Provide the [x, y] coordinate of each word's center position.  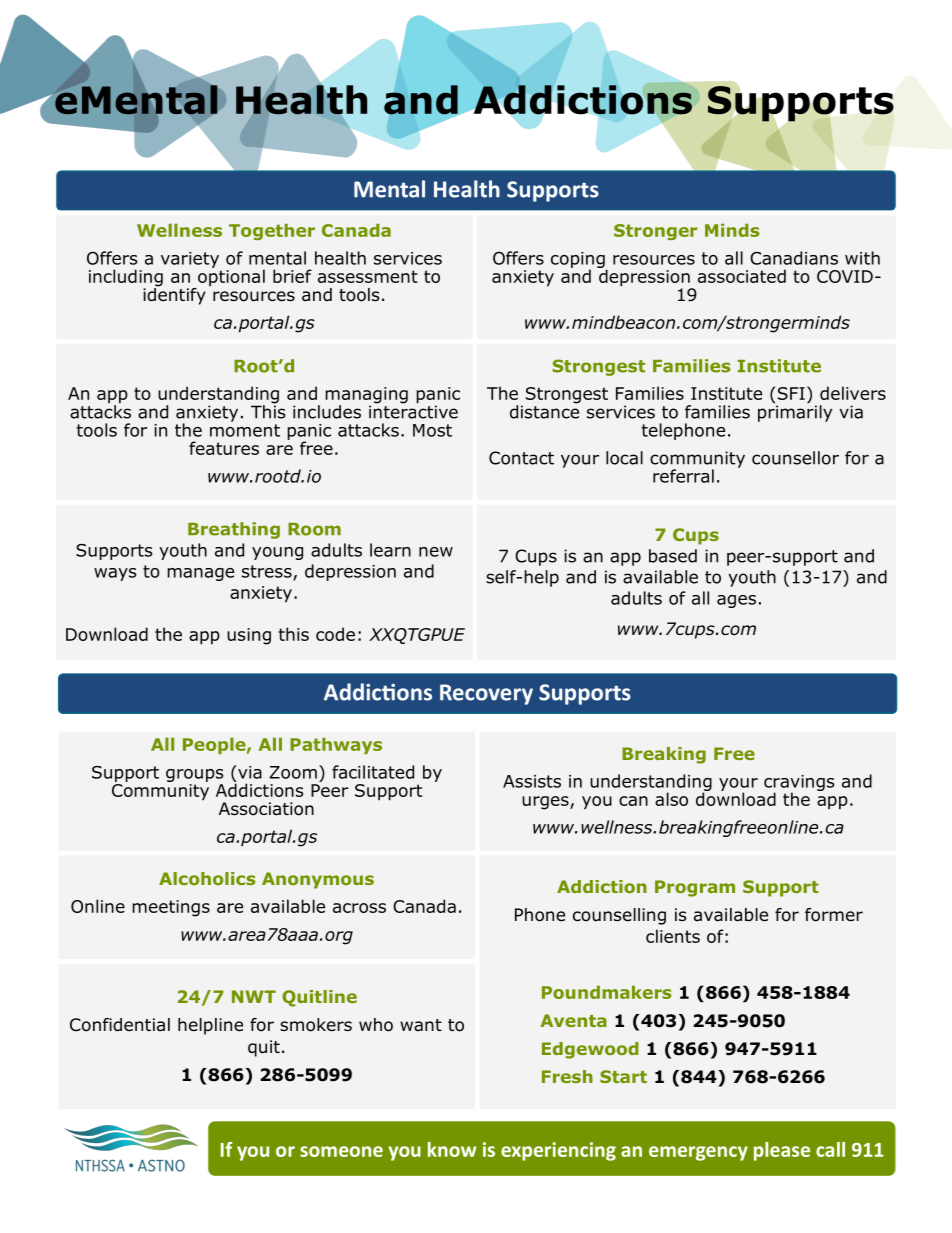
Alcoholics [207, 878]
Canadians [794, 258]
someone [341, 1151]
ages [736, 601]
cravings [799, 784]
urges [546, 803]
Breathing [234, 530]
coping [579, 261]
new [436, 552]
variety [190, 260]
